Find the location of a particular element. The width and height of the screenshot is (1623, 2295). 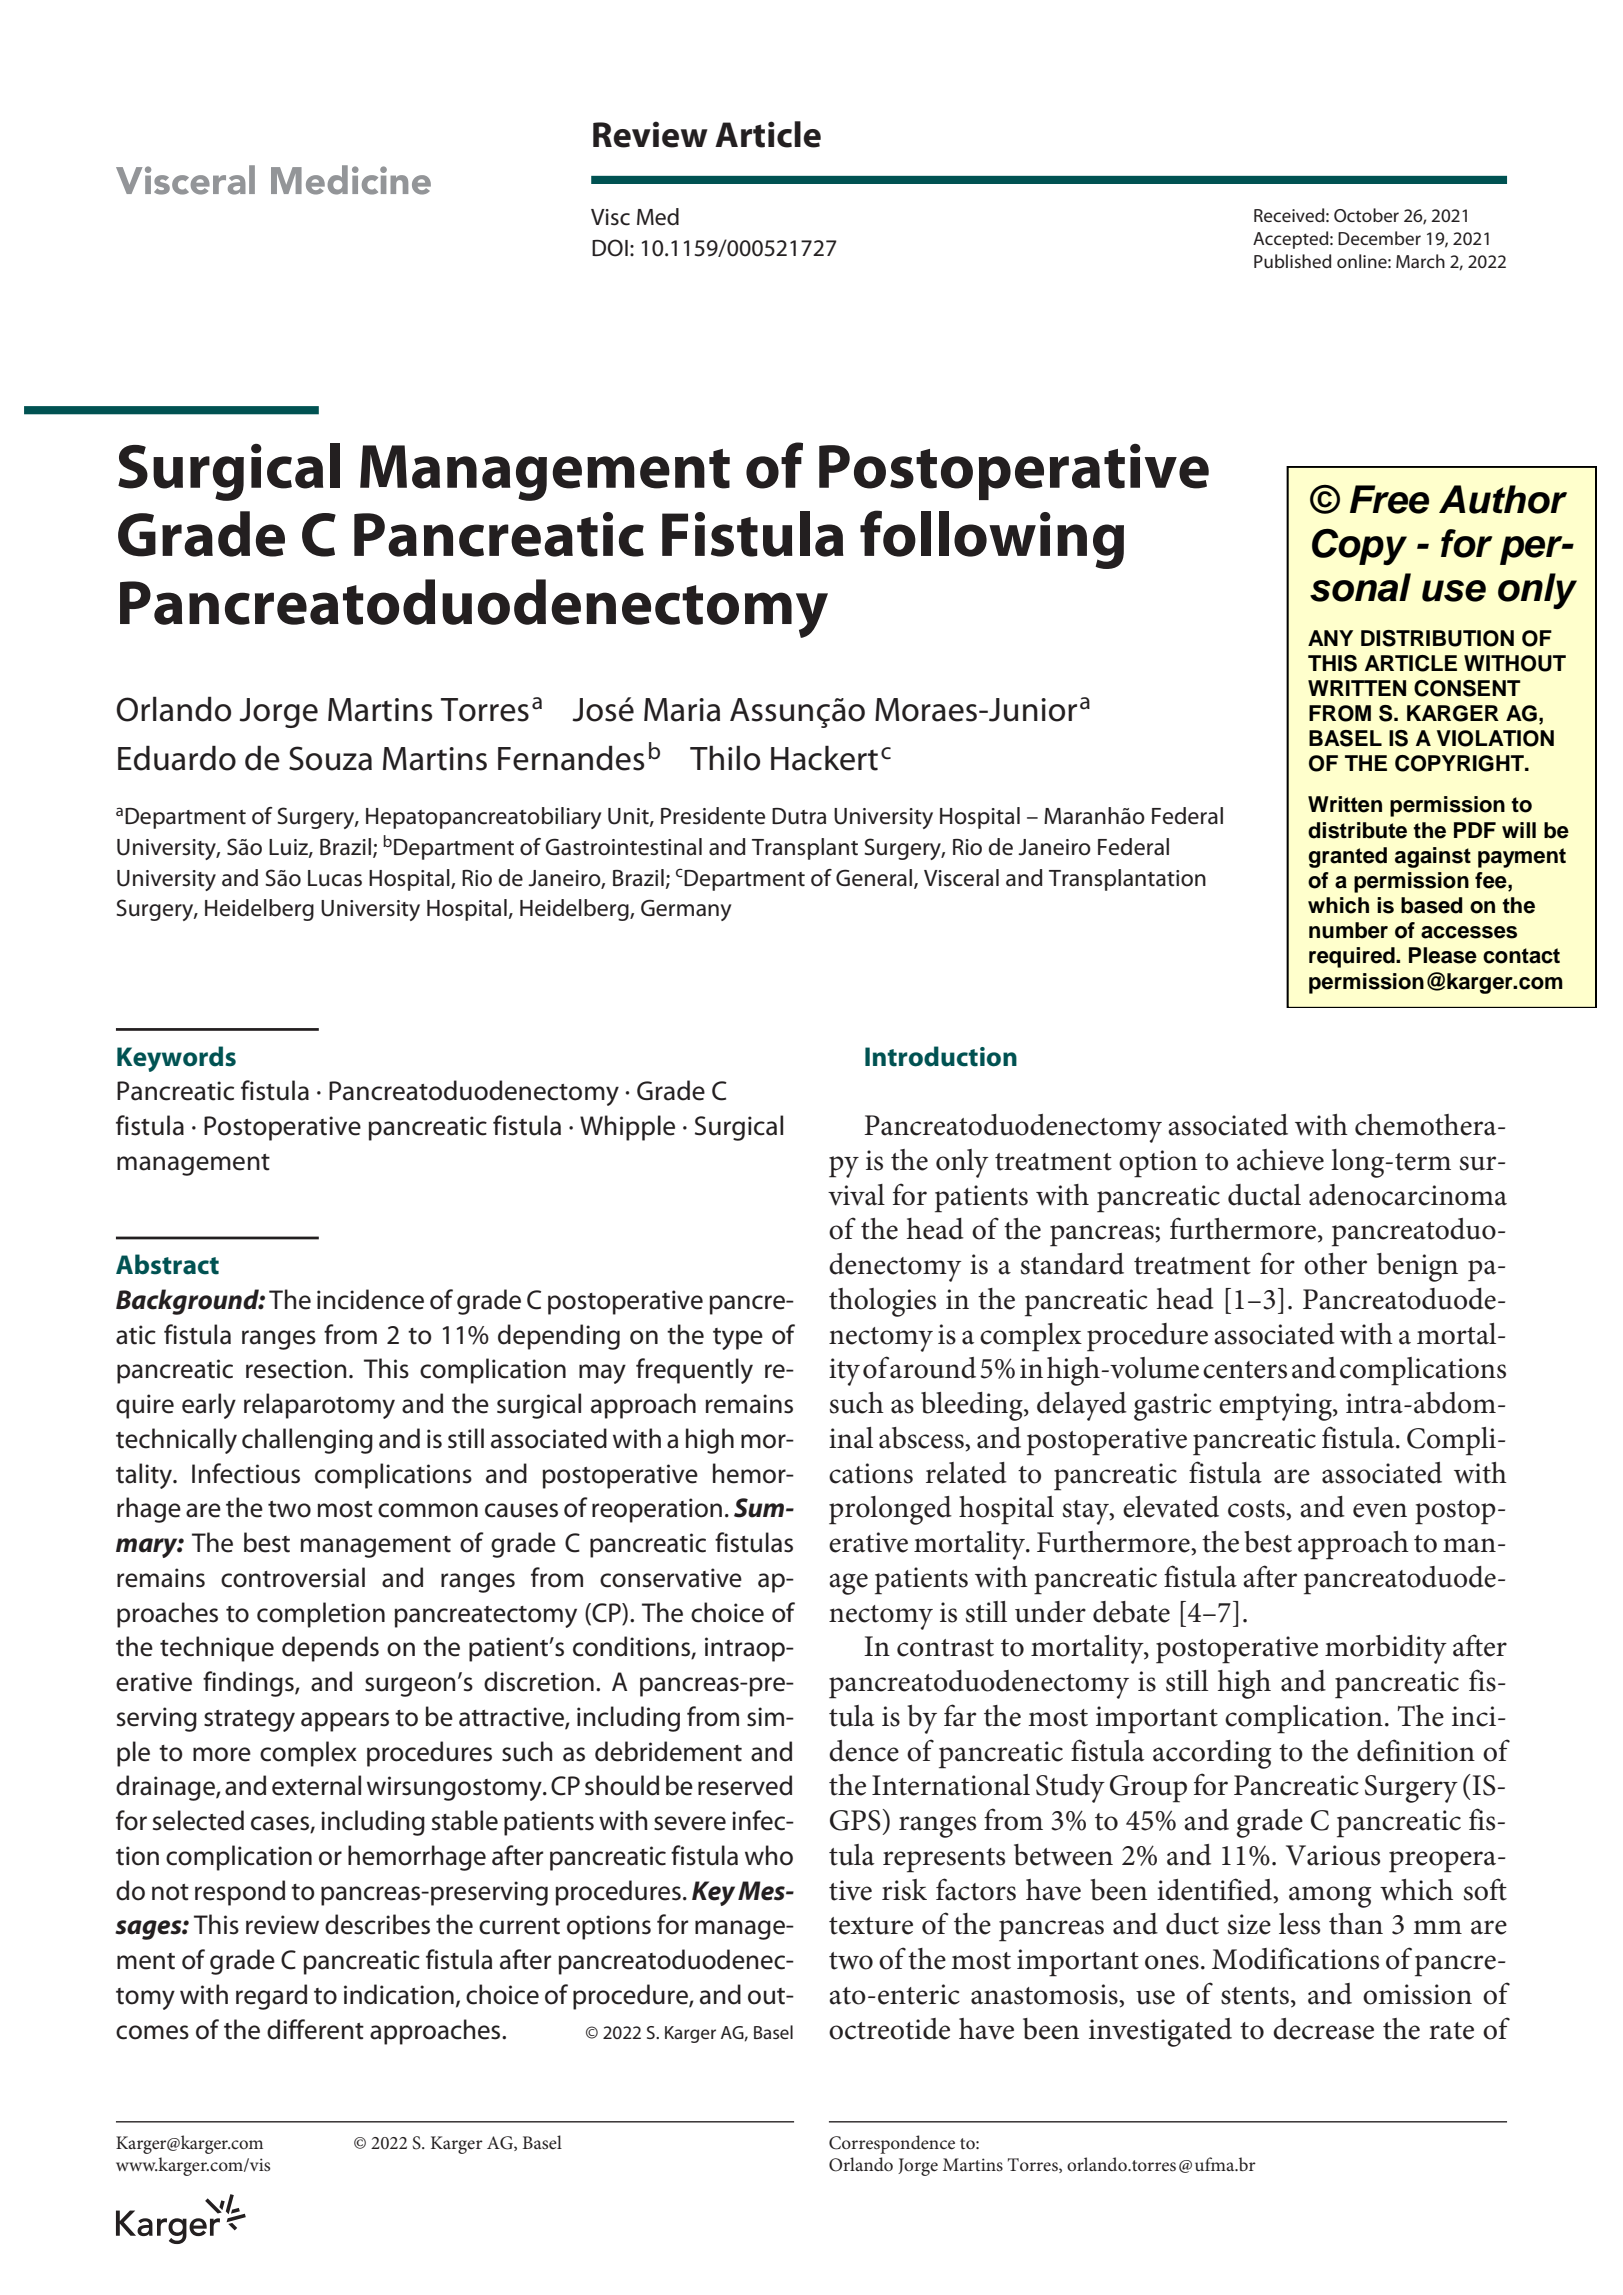

achieve is located at coordinates (1280, 1160).
